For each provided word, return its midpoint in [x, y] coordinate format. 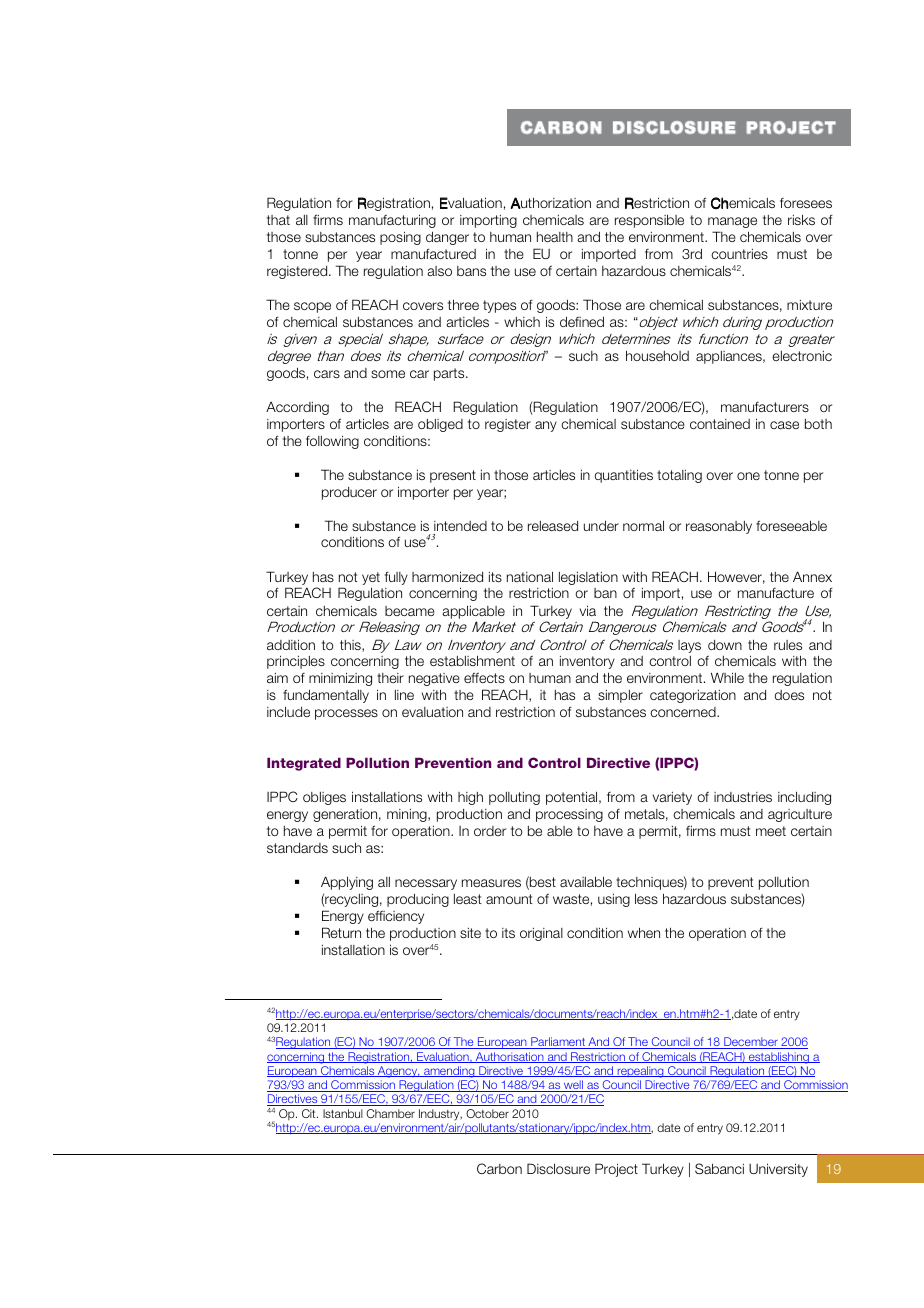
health [555, 237]
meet [771, 831]
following [332, 442]
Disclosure [558, 1168]
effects [484, 677]
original [541, 934]
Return [341, 932]
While [727, 677]
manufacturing [392, 221]
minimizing [340, 679]
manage [732, 222]
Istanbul [343, 1113]
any [546, 426]
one [748, 476]
